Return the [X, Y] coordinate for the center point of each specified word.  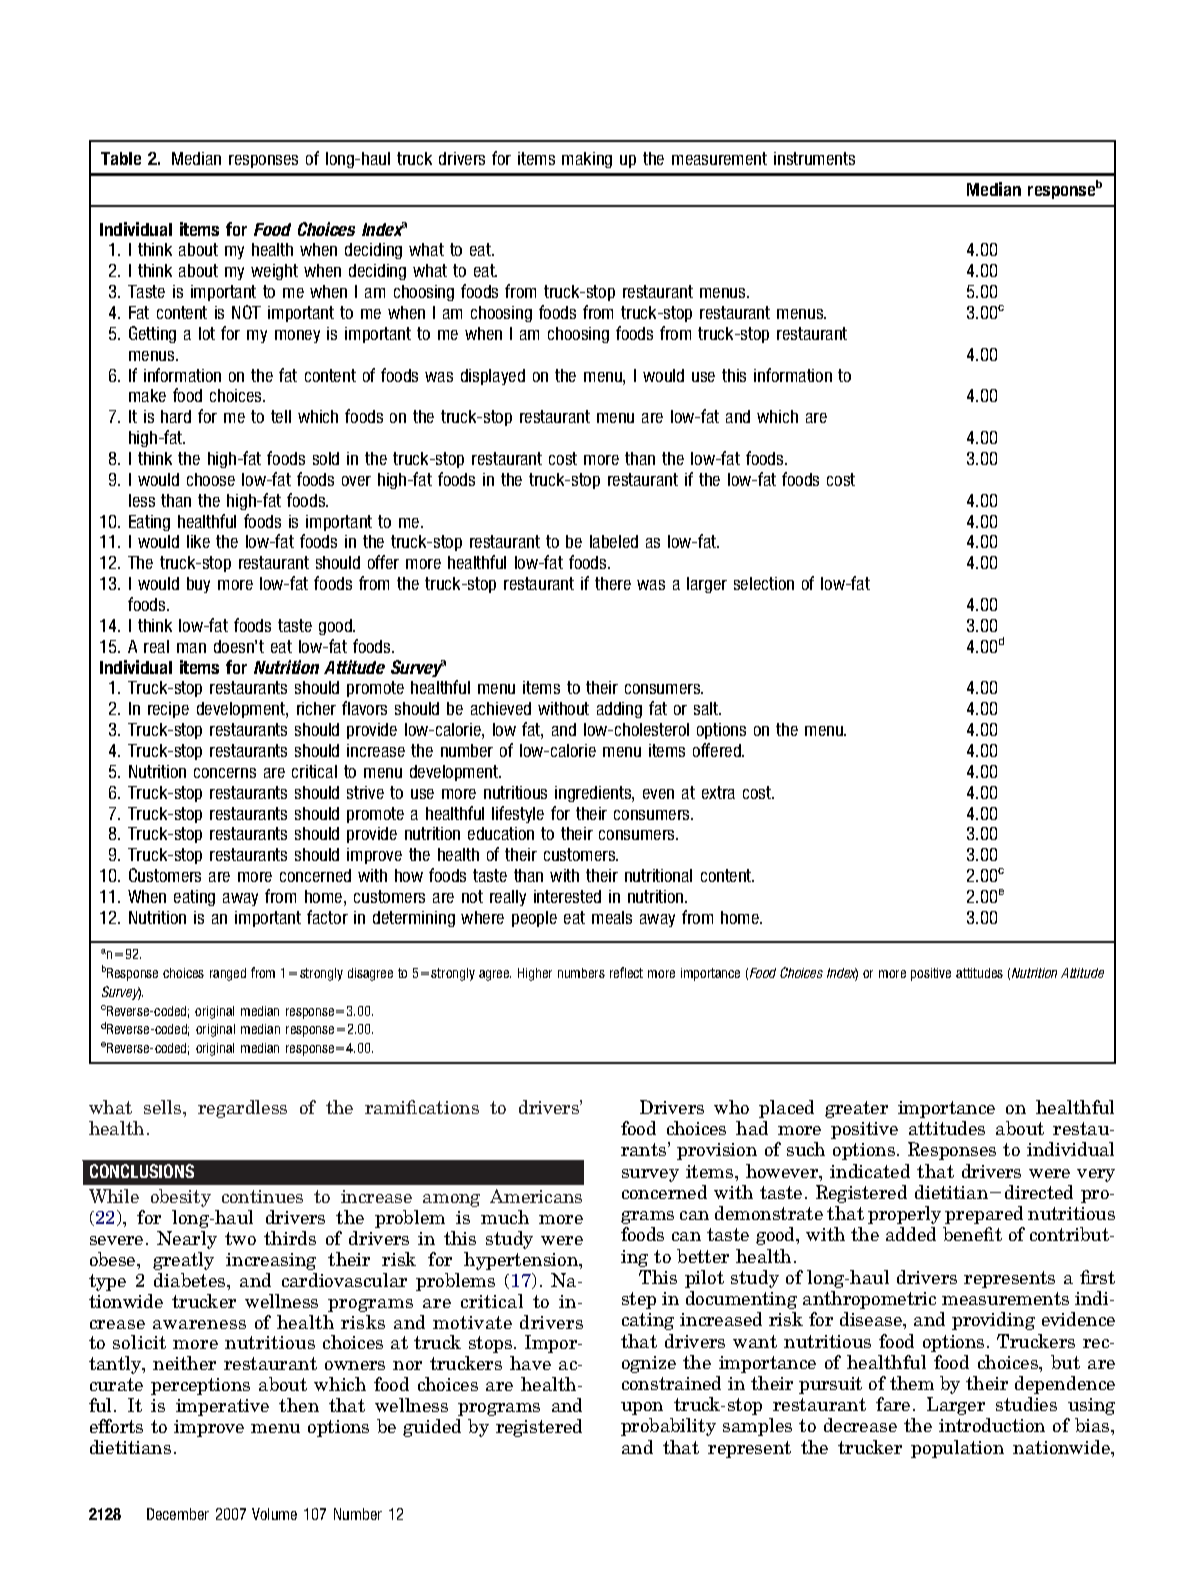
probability [668, 1427]
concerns [225, 773]
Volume [274, 1514]
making [587, 160]
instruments [814, 158]
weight [274, 272]
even [658, 794]
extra [718, 792]
